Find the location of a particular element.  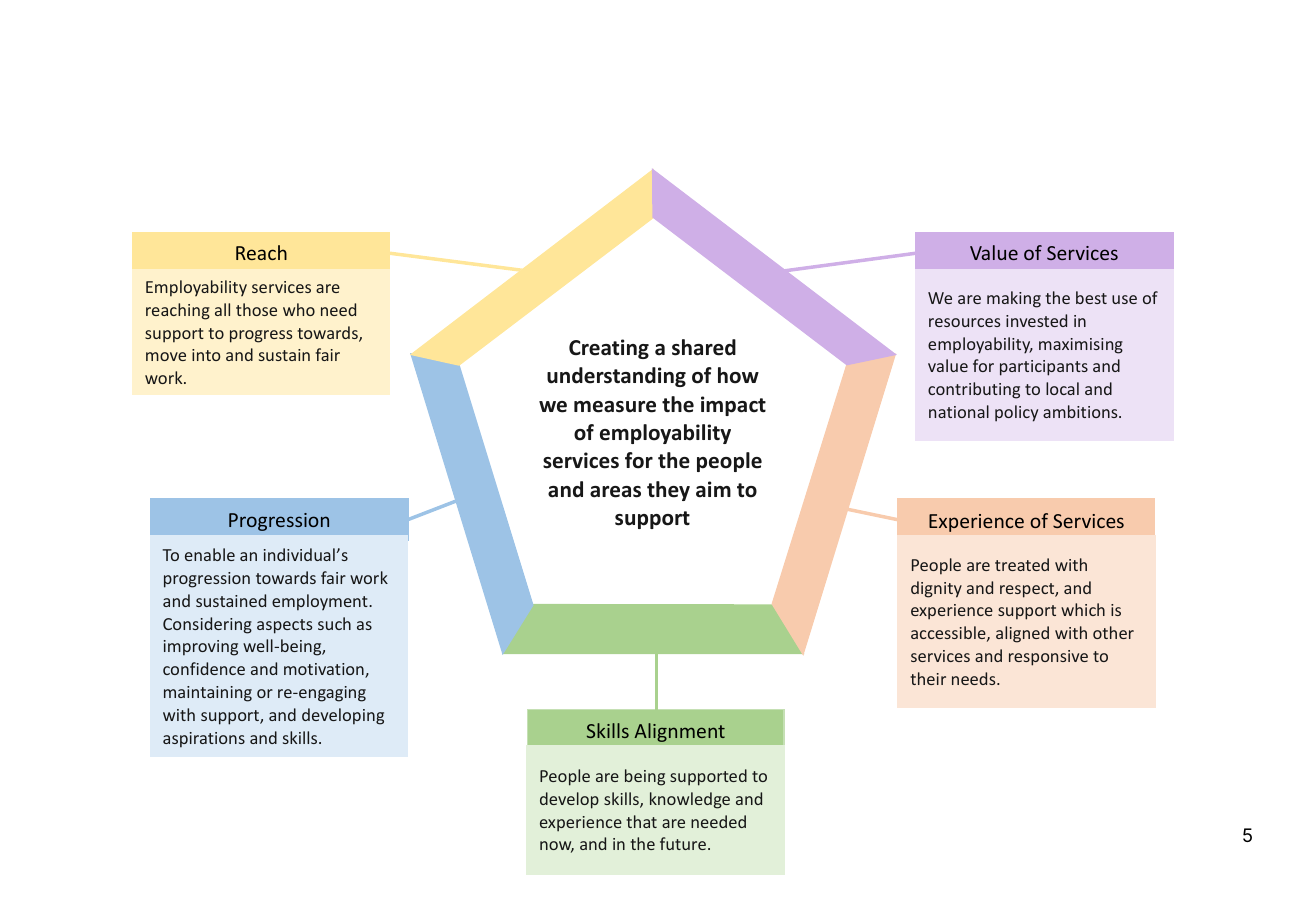

Creating is located at coordinates (609, 349).
